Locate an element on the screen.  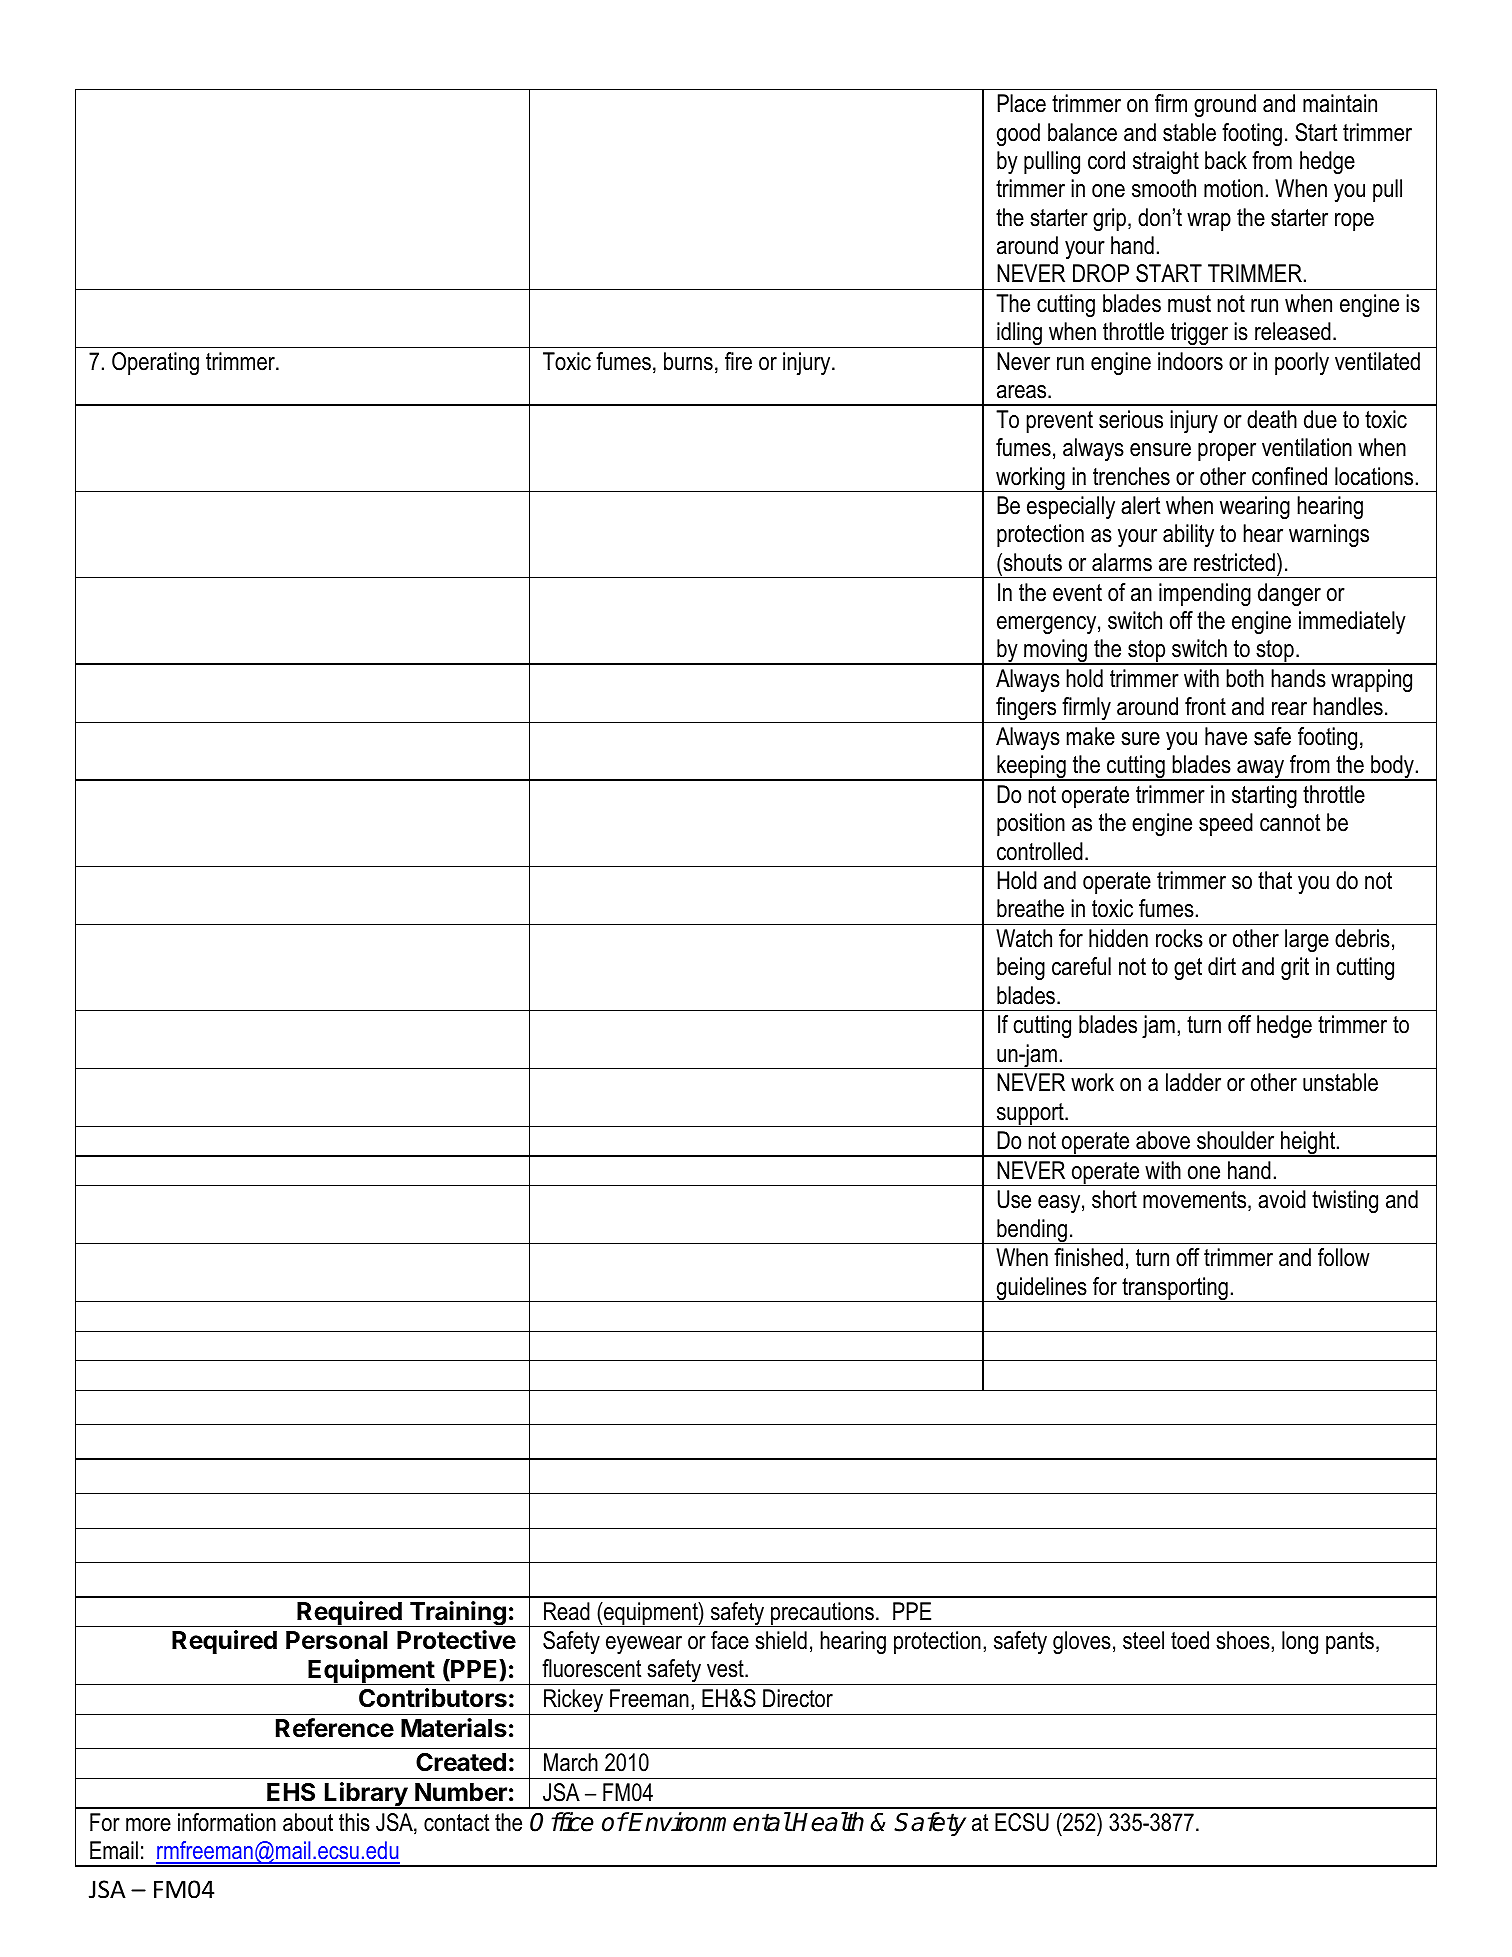
fingers is located at coordinates (1026, 710).
